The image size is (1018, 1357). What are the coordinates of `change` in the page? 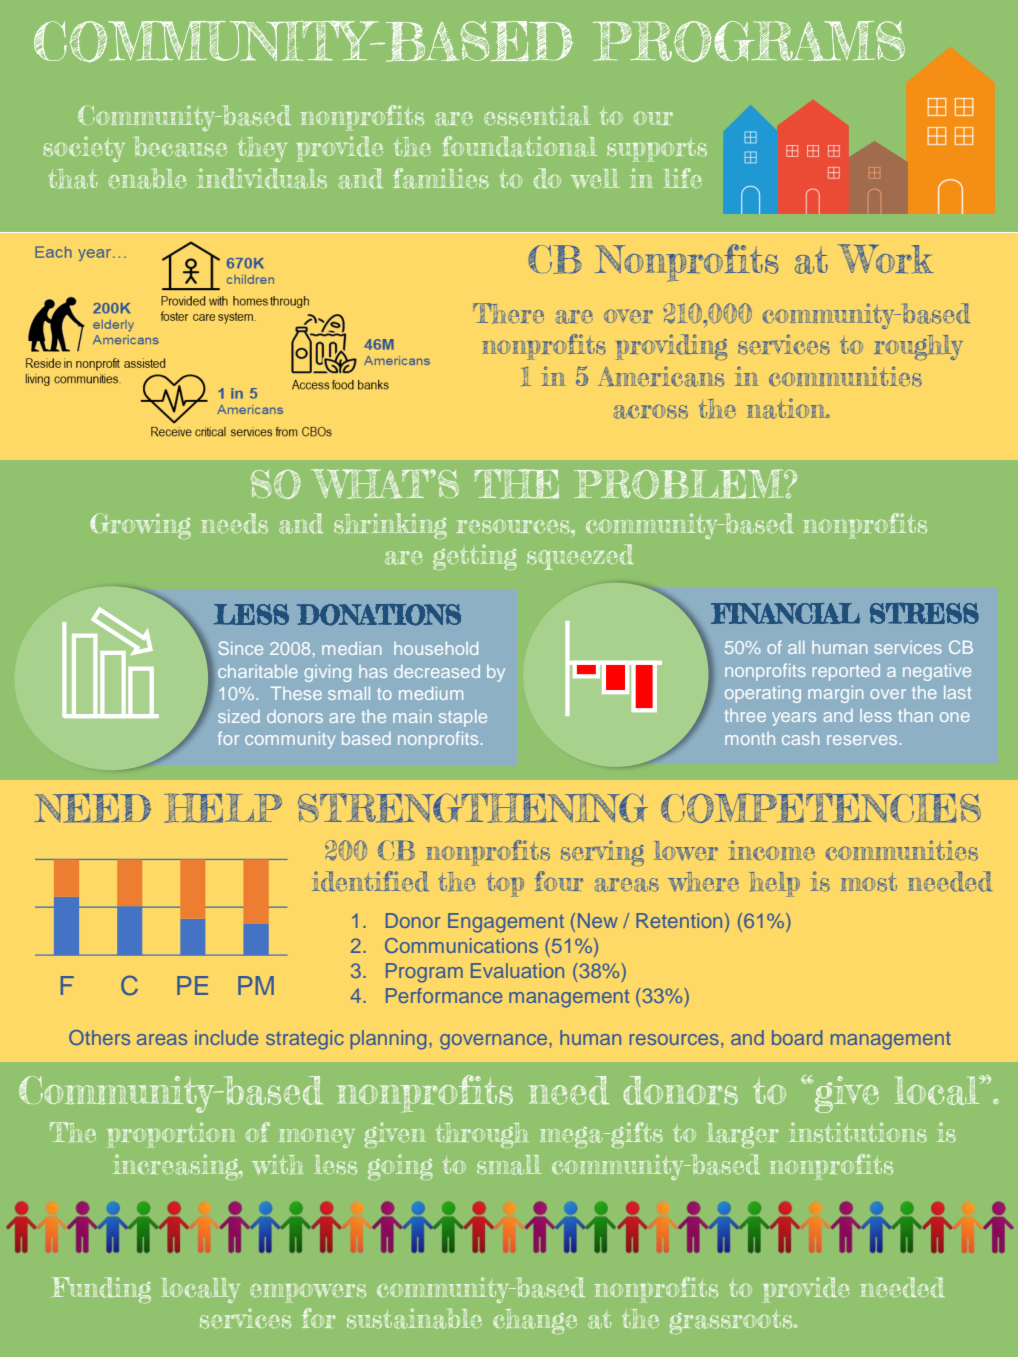 It's located at (535, 1321).
